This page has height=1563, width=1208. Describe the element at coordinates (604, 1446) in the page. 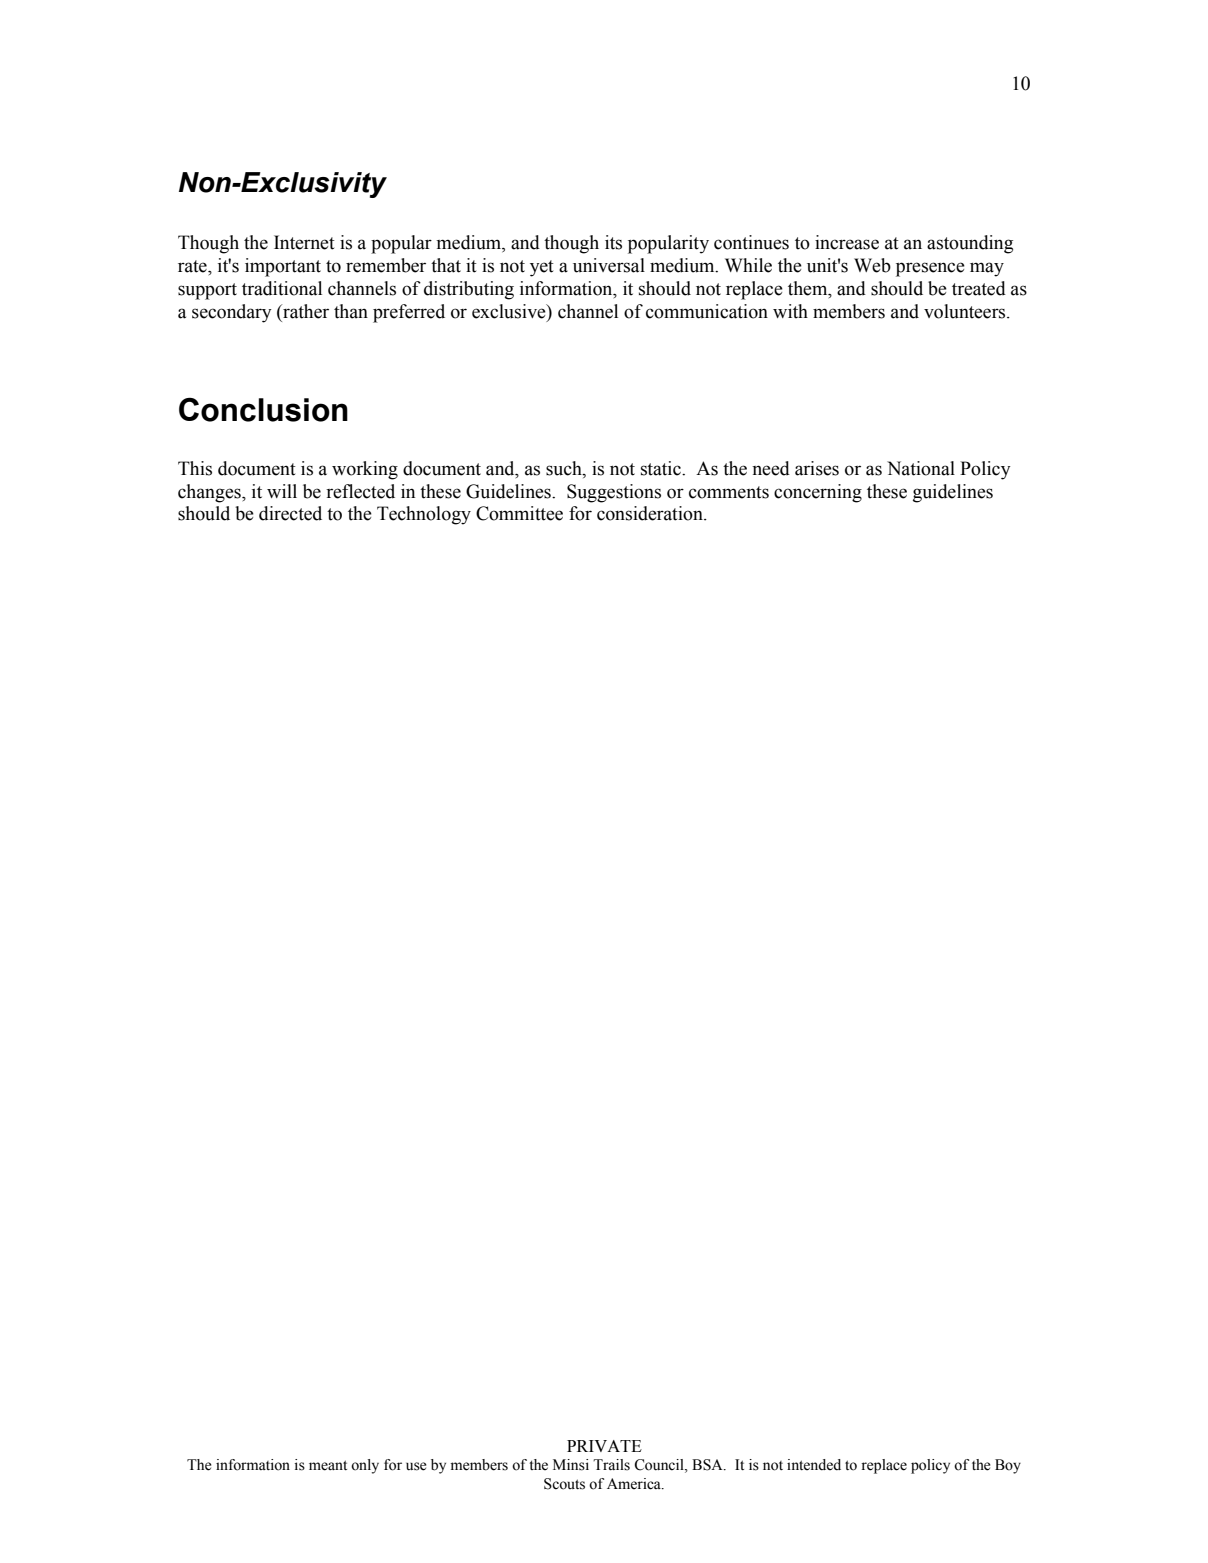

I see `PRIVATE` at that location.
